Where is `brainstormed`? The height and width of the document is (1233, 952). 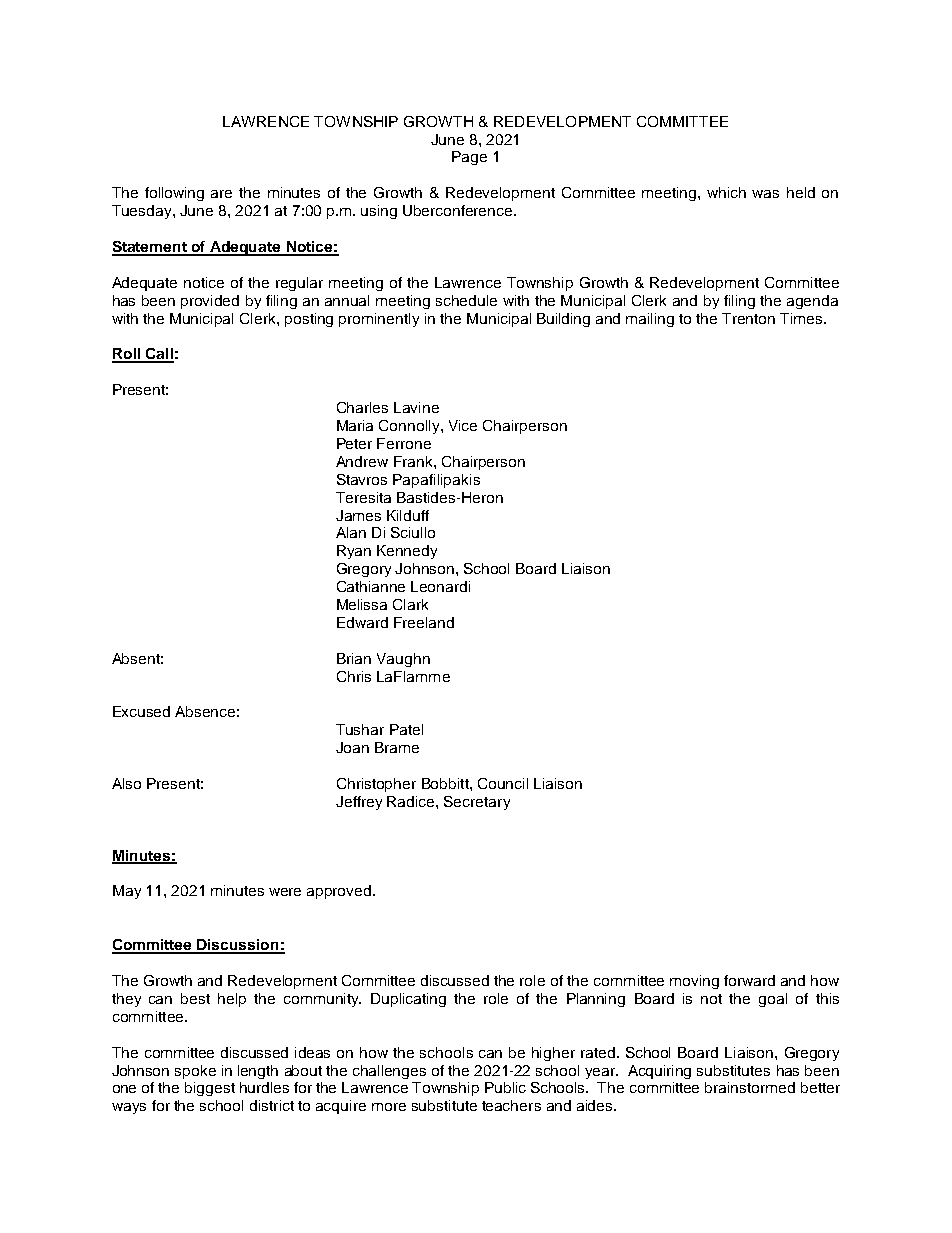 brainstormed is located at coordinates (750, 1087).
